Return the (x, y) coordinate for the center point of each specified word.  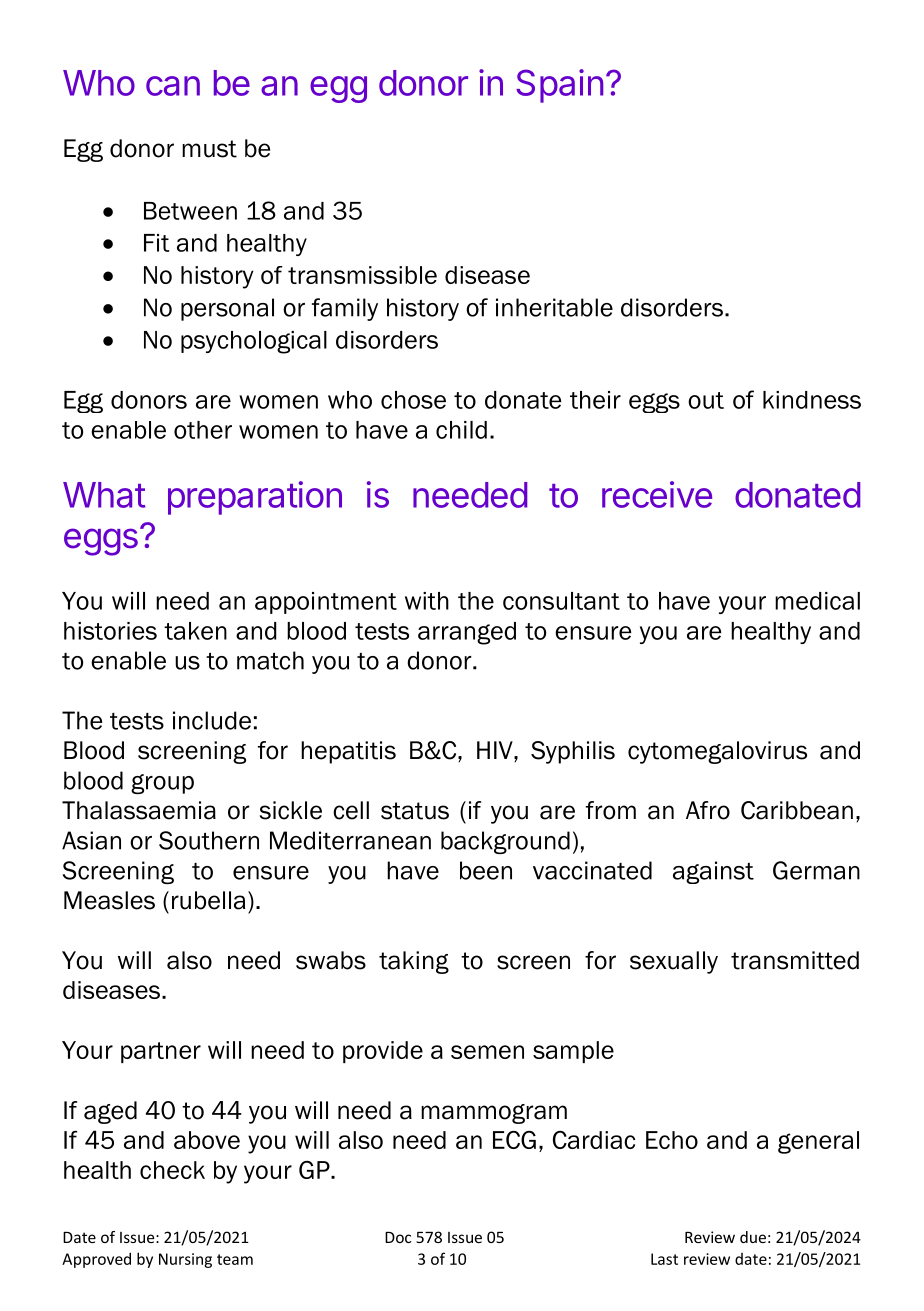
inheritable (554, 307)
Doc (398, 1237)
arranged (467, 633)
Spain (559, 86)
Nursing (185, 1260)
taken (195, 631)
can (173, 86)
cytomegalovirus (717, 752)
